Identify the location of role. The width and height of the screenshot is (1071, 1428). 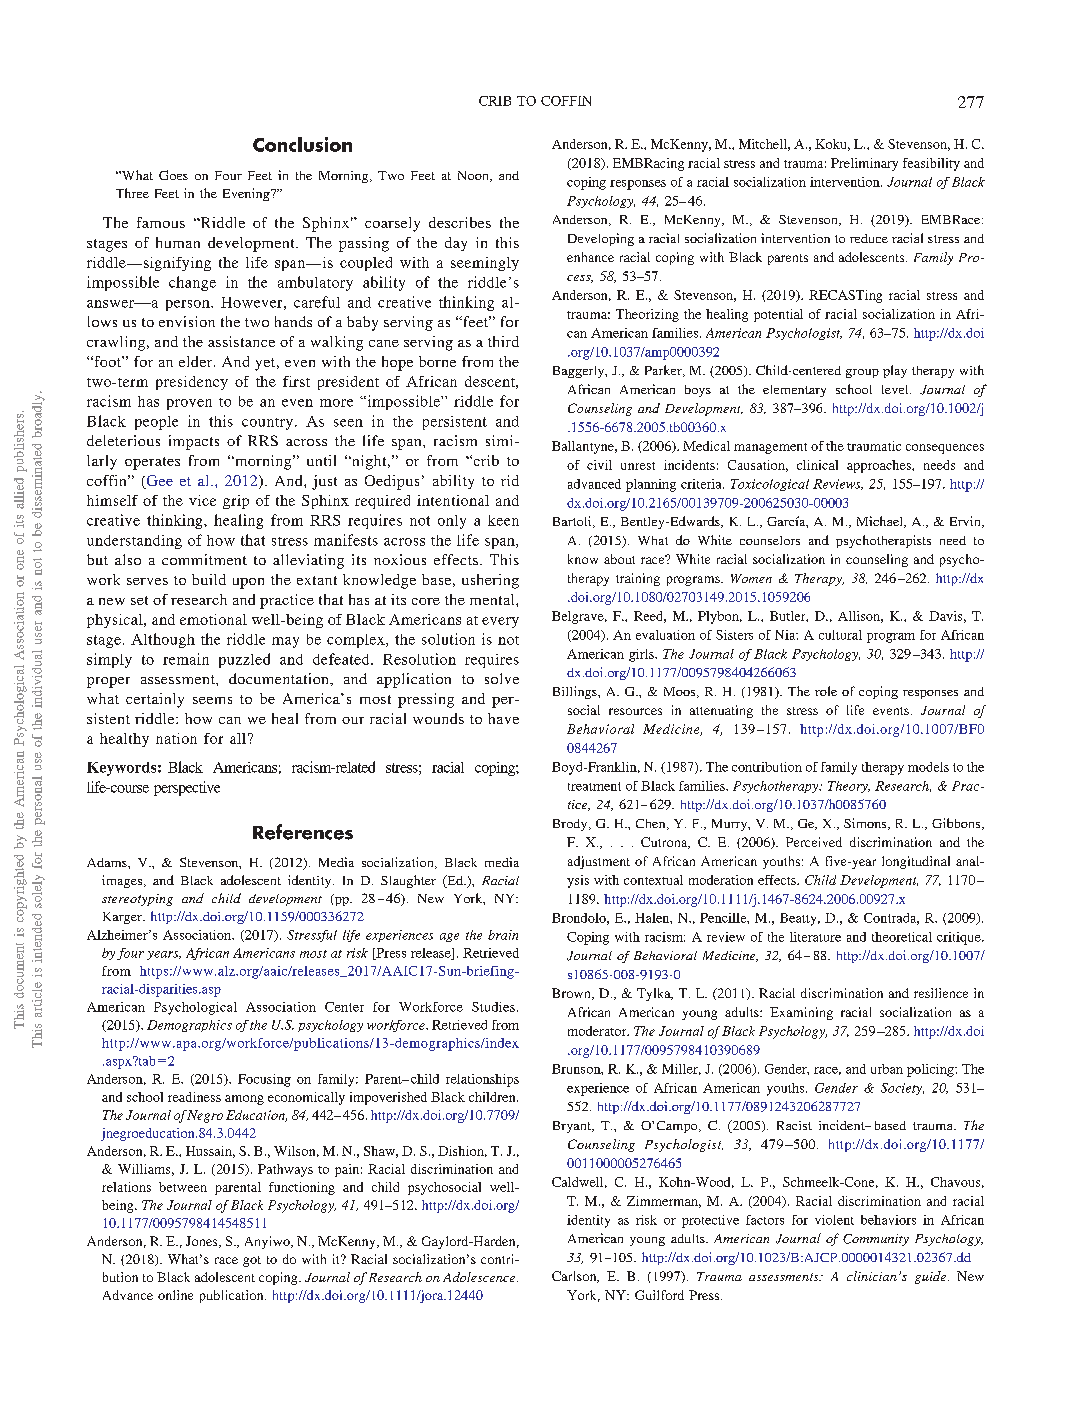
(826, 691).
